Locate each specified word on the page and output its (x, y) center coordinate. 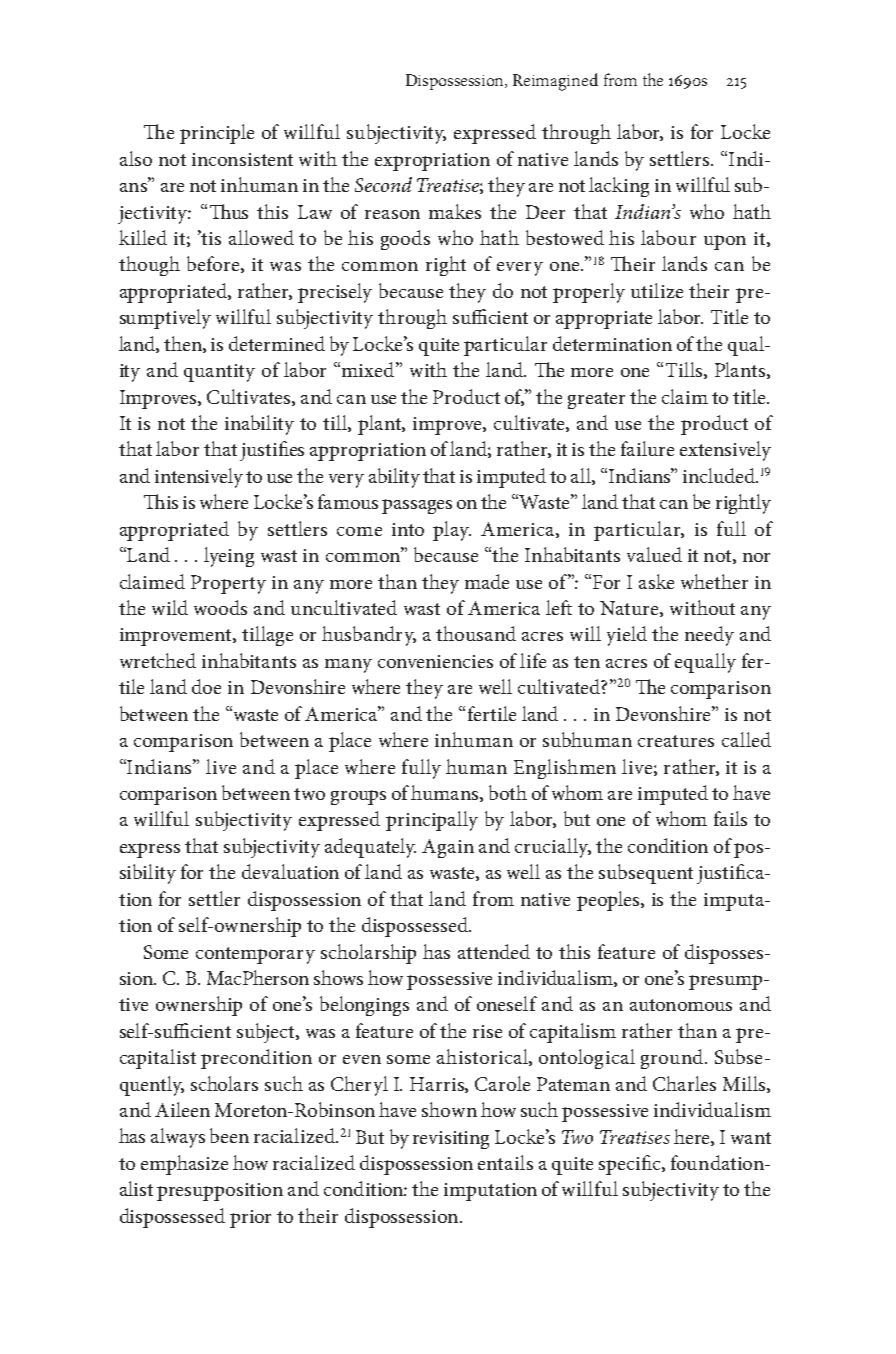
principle (217, 134)
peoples (609, 901)
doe (206, 686)
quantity (219, 373)
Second (383, 184)
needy (709, 636)
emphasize (184, 1165)
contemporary (255, 955)
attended (494, 951)
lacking (619, 187)
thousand (476, 633)
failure (647, 448)
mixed (366, 369)
